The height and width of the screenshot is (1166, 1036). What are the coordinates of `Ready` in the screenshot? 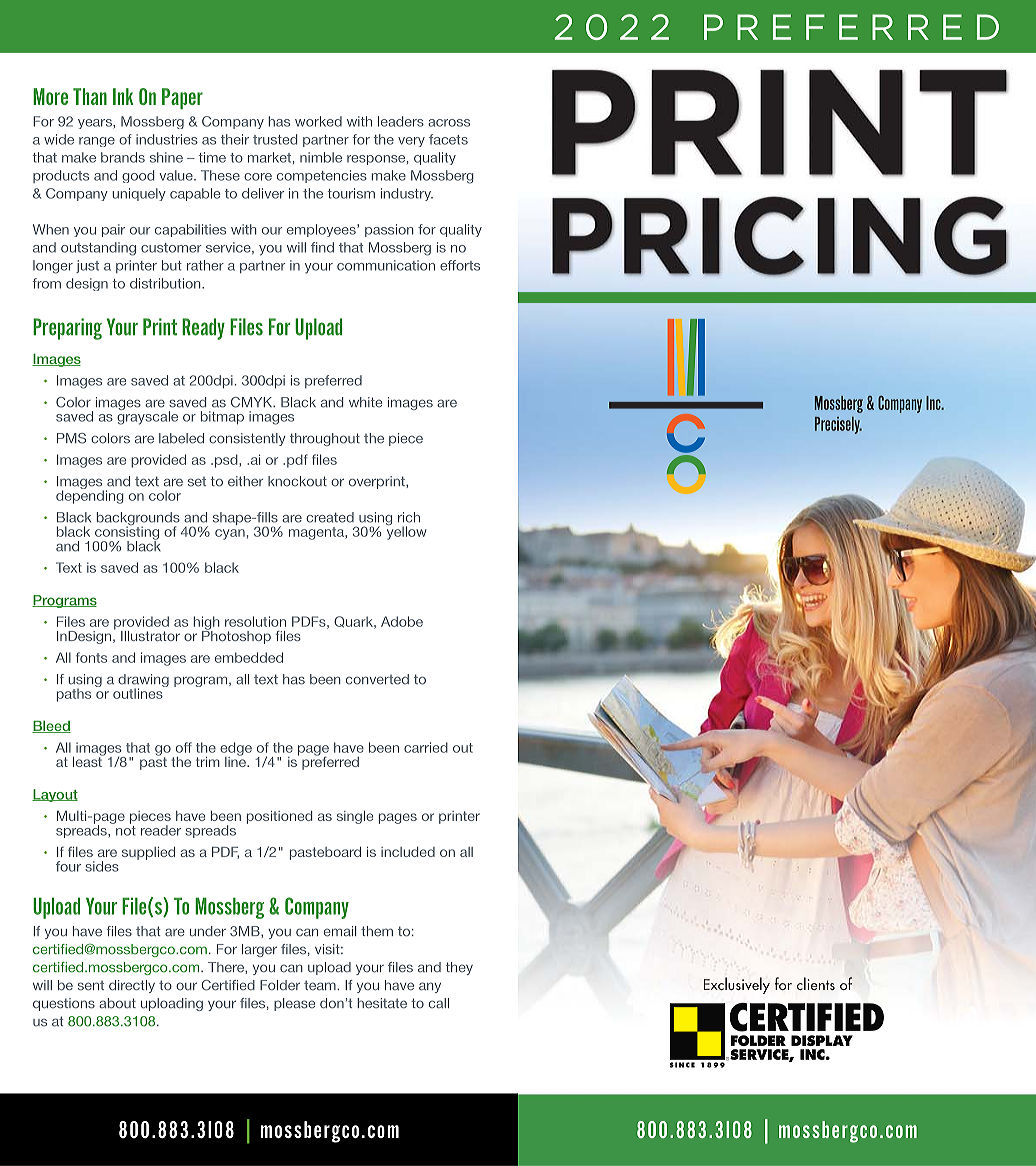 It's located at (203, 329).
